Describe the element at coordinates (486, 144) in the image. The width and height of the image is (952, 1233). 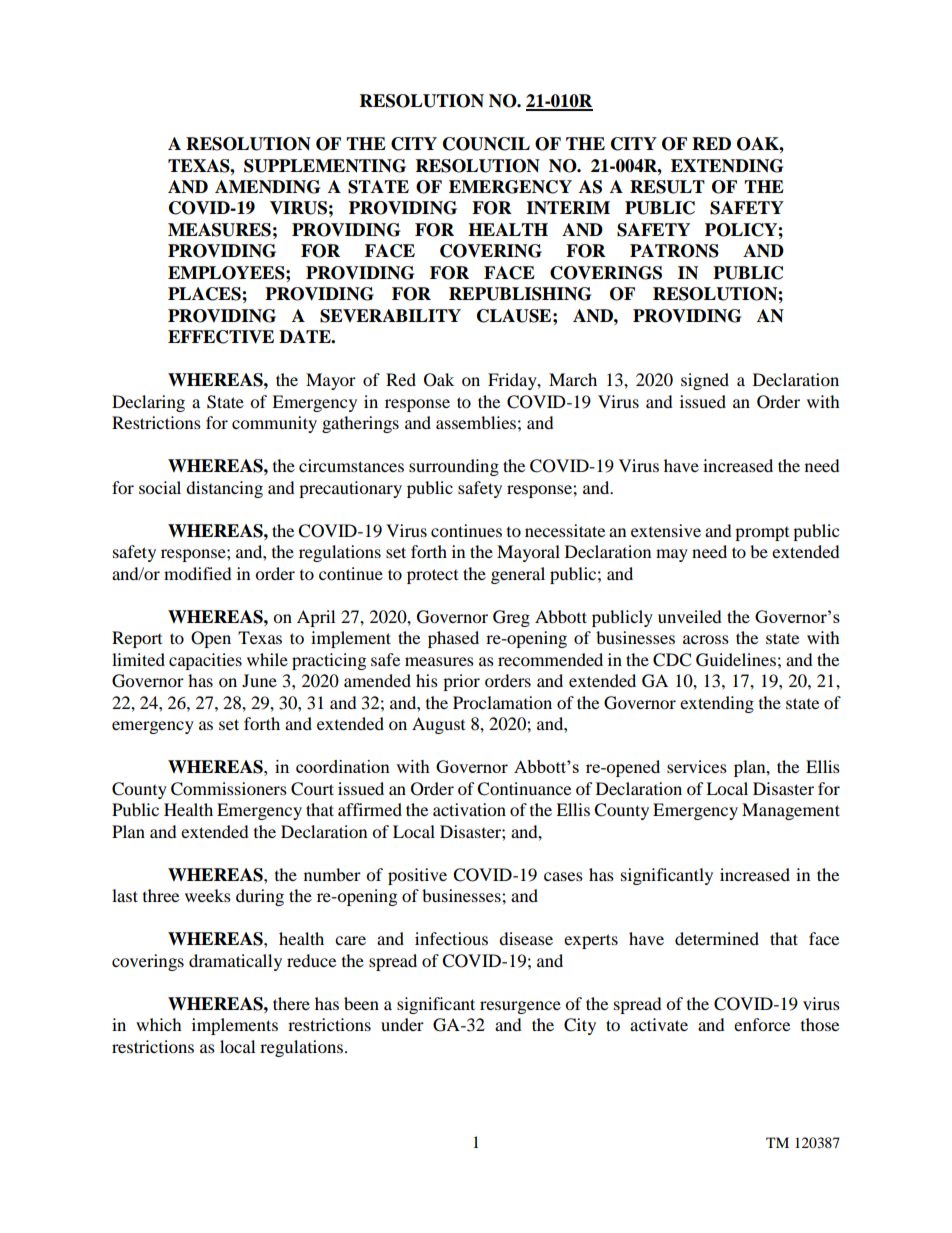
I see `COUNCIL` at that location.
